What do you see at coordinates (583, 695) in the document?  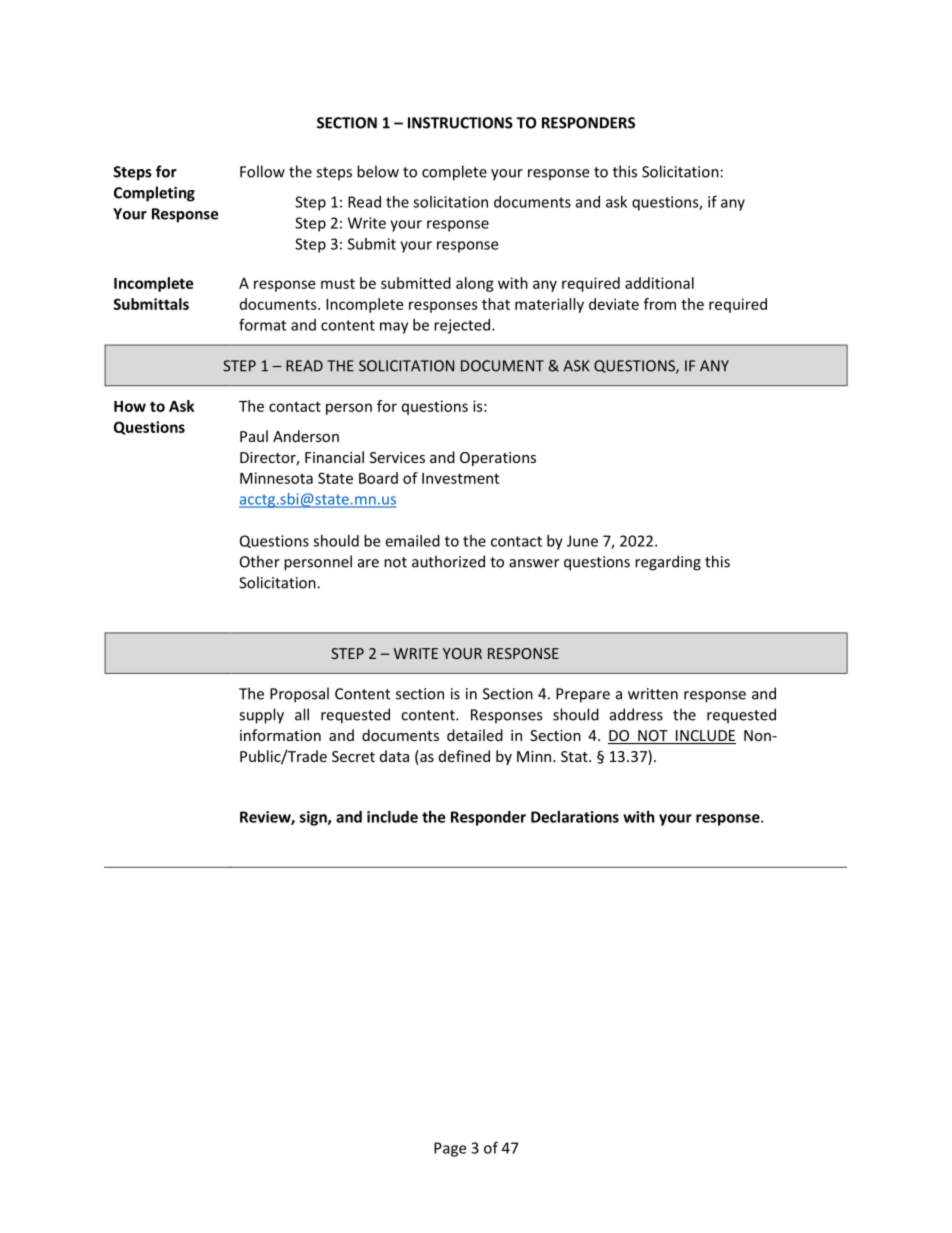 I see `Prepare` at bounding box center [583, 695].
